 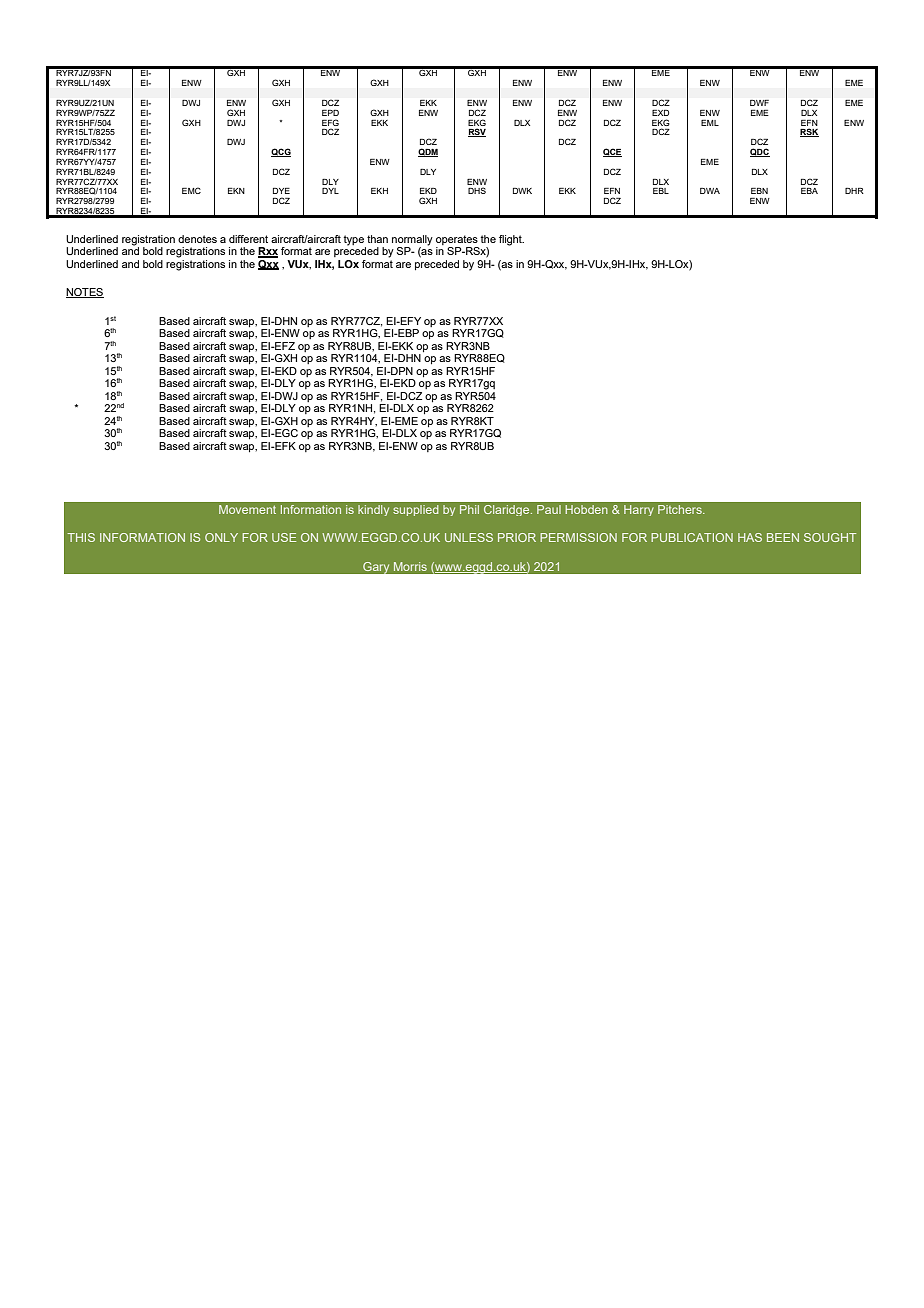 What do you see at coordinates (248, 239) in the screenshot?
I see `different` at bounding box center [248, 239].
